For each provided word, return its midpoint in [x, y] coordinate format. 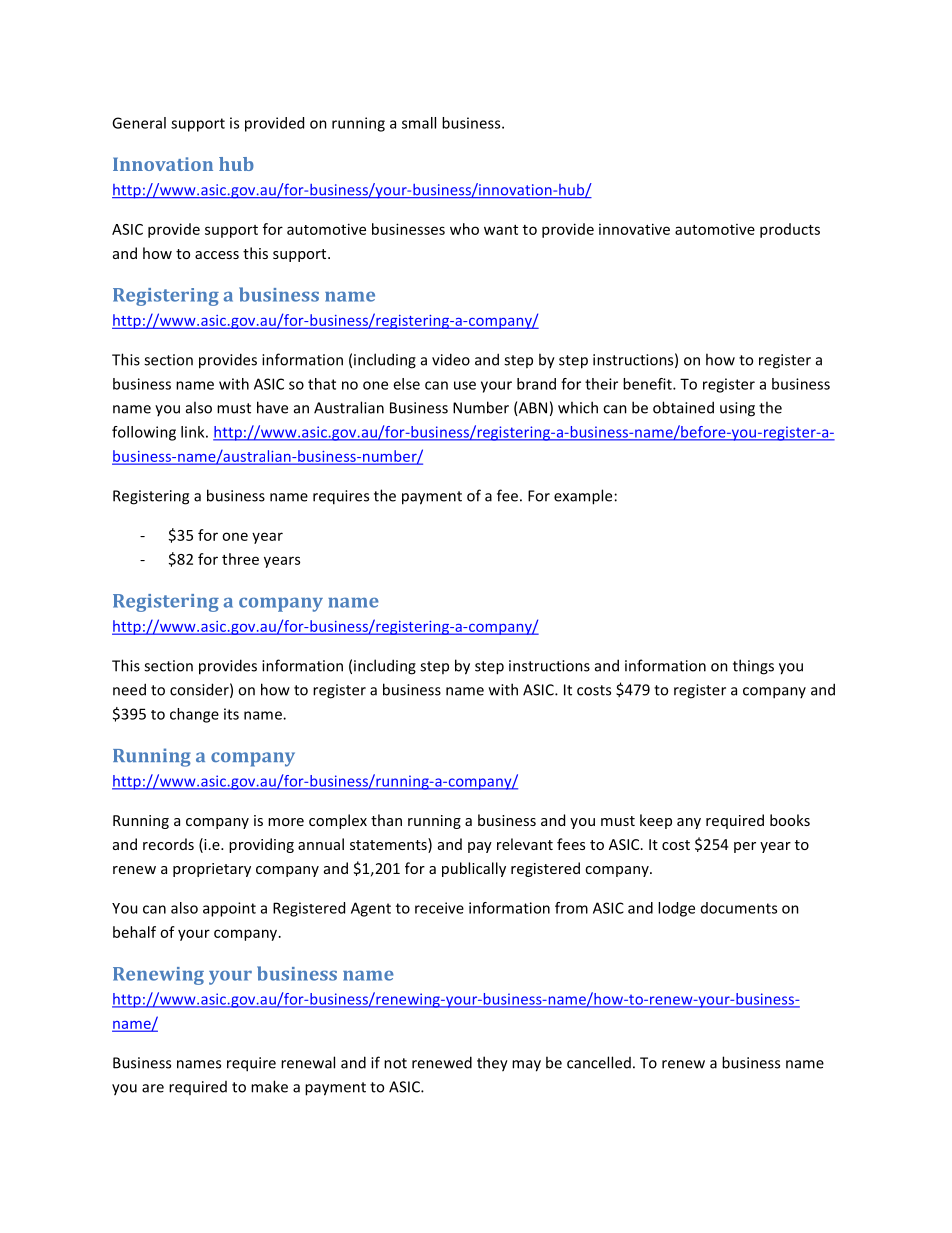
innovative [634, 229]
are [153, 1088]
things [753, 667]
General [139, 123]
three [240, 559]
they [492, 1064]
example [583, 497]
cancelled [599, 1062]
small [419, 123]
